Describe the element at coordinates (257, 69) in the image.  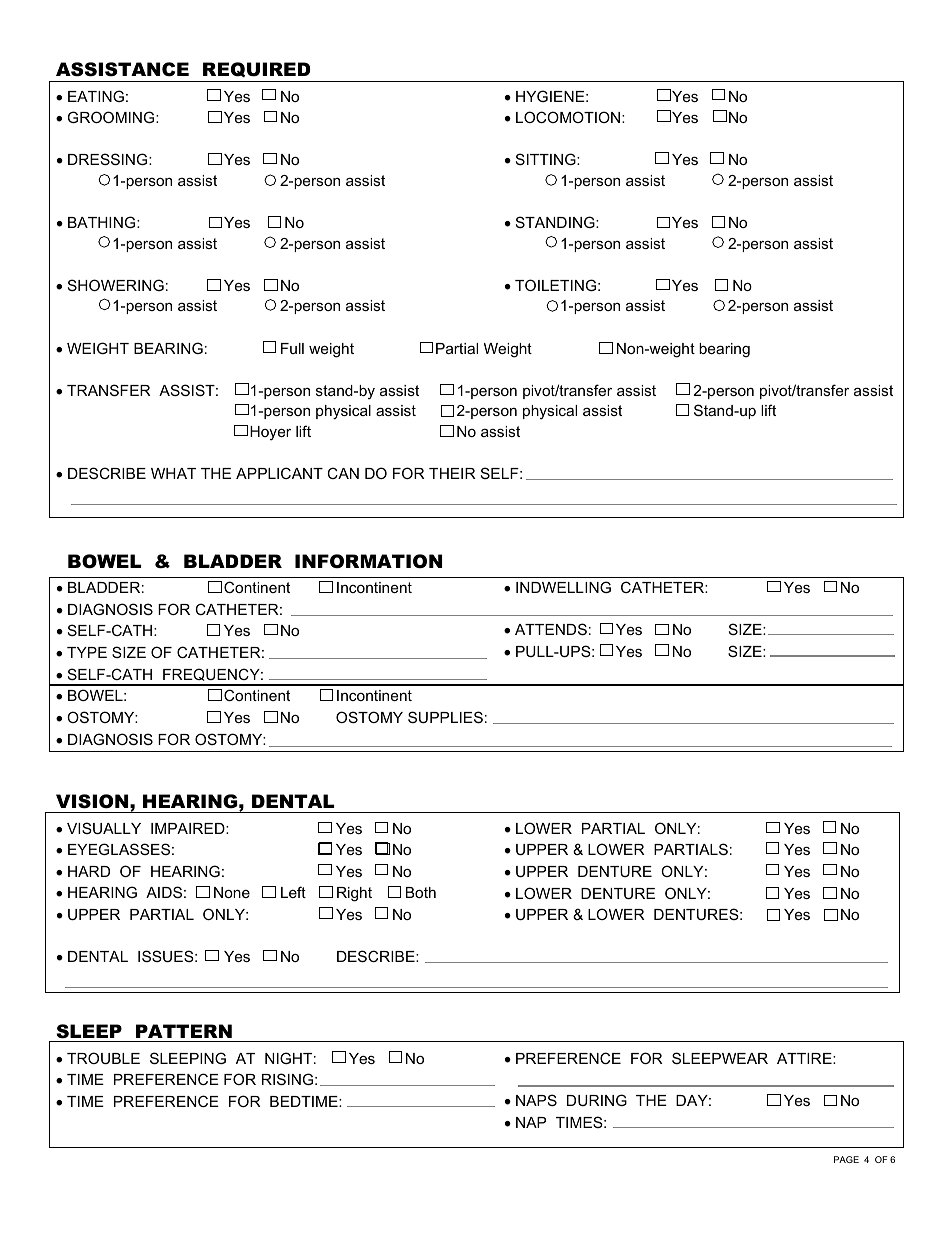
I see `REQUIRED` at that location.
